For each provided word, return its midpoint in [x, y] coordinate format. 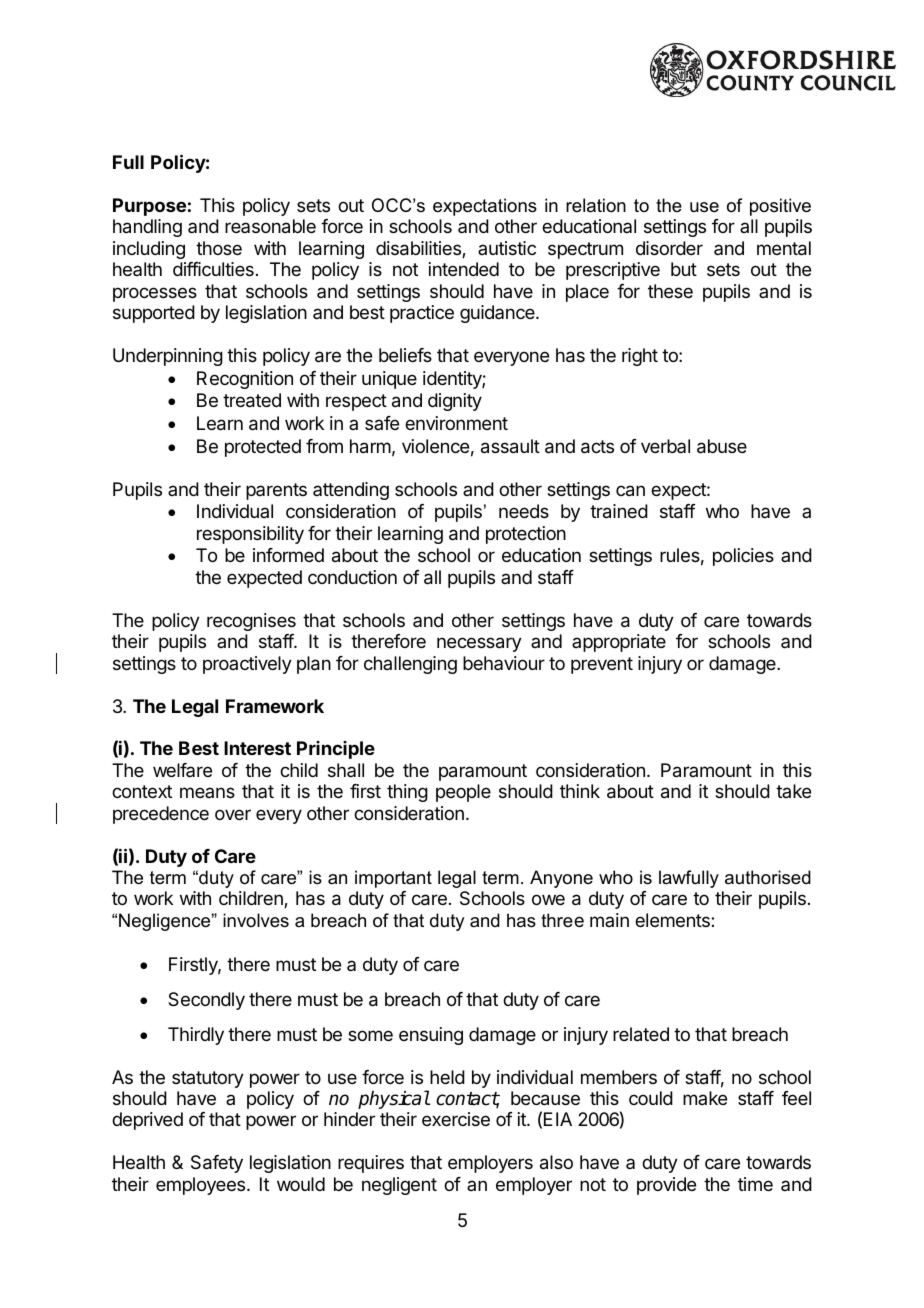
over [233, 814]
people [463, 793]
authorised [768, 877]
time [755, 1184]
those [219, 248]
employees [202, 1186]
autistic [507, 248]
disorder [669, 248]
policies [743, 557]
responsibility [250, 535]
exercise [456, 1119]
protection [526, 535]
